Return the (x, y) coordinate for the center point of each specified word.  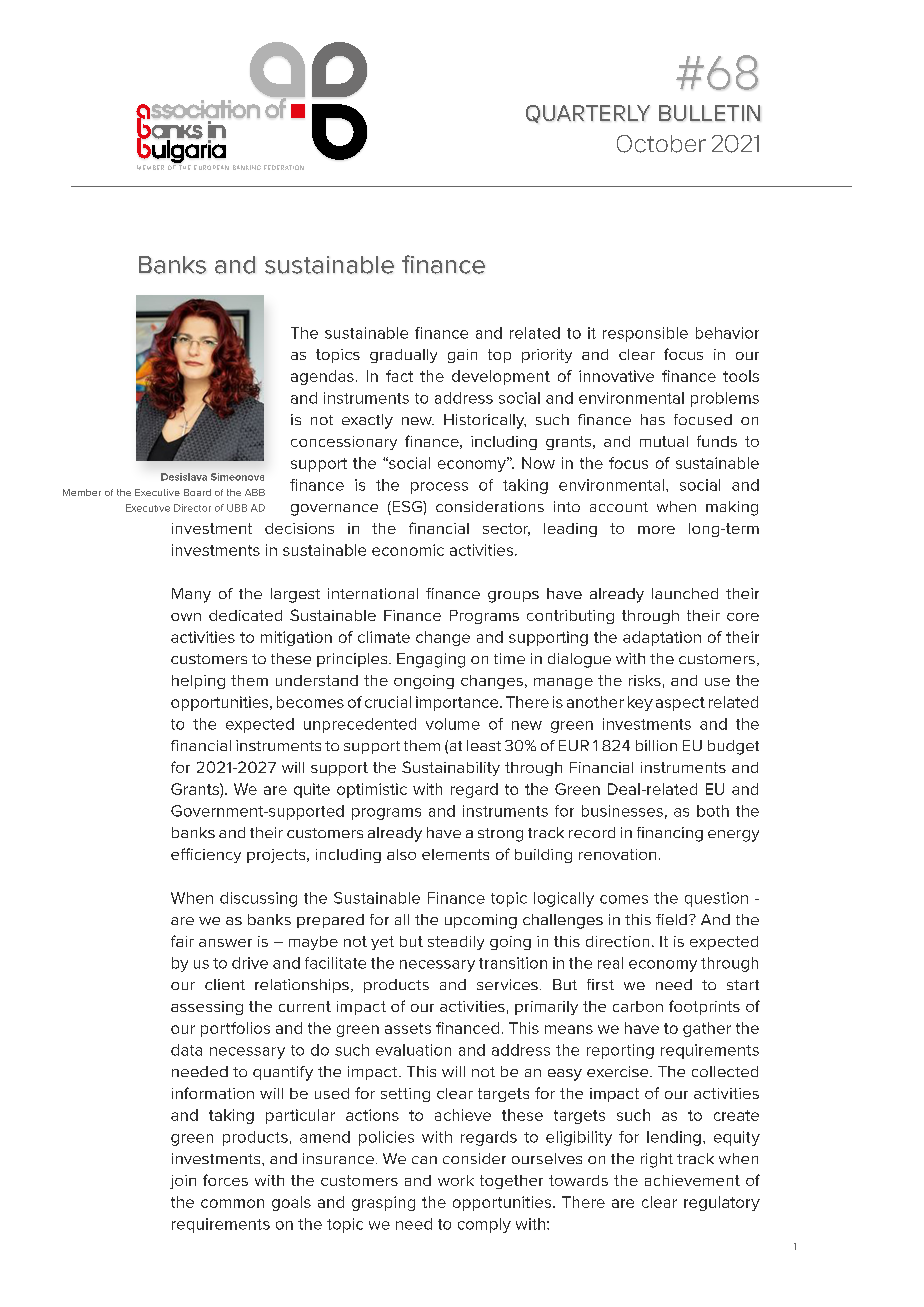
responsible (645, 334)
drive (250, 963)
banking (247, 167)
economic (408, 550)
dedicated (245, 615)
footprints (704, 1007)
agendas (322, 377)
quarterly (588, 114)
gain (462, 356)
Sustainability (451, 768)
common (232, 1203)
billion (656, 745)
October (661, 144)
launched (685, 593)
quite (312, 790)
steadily (456, 943)
